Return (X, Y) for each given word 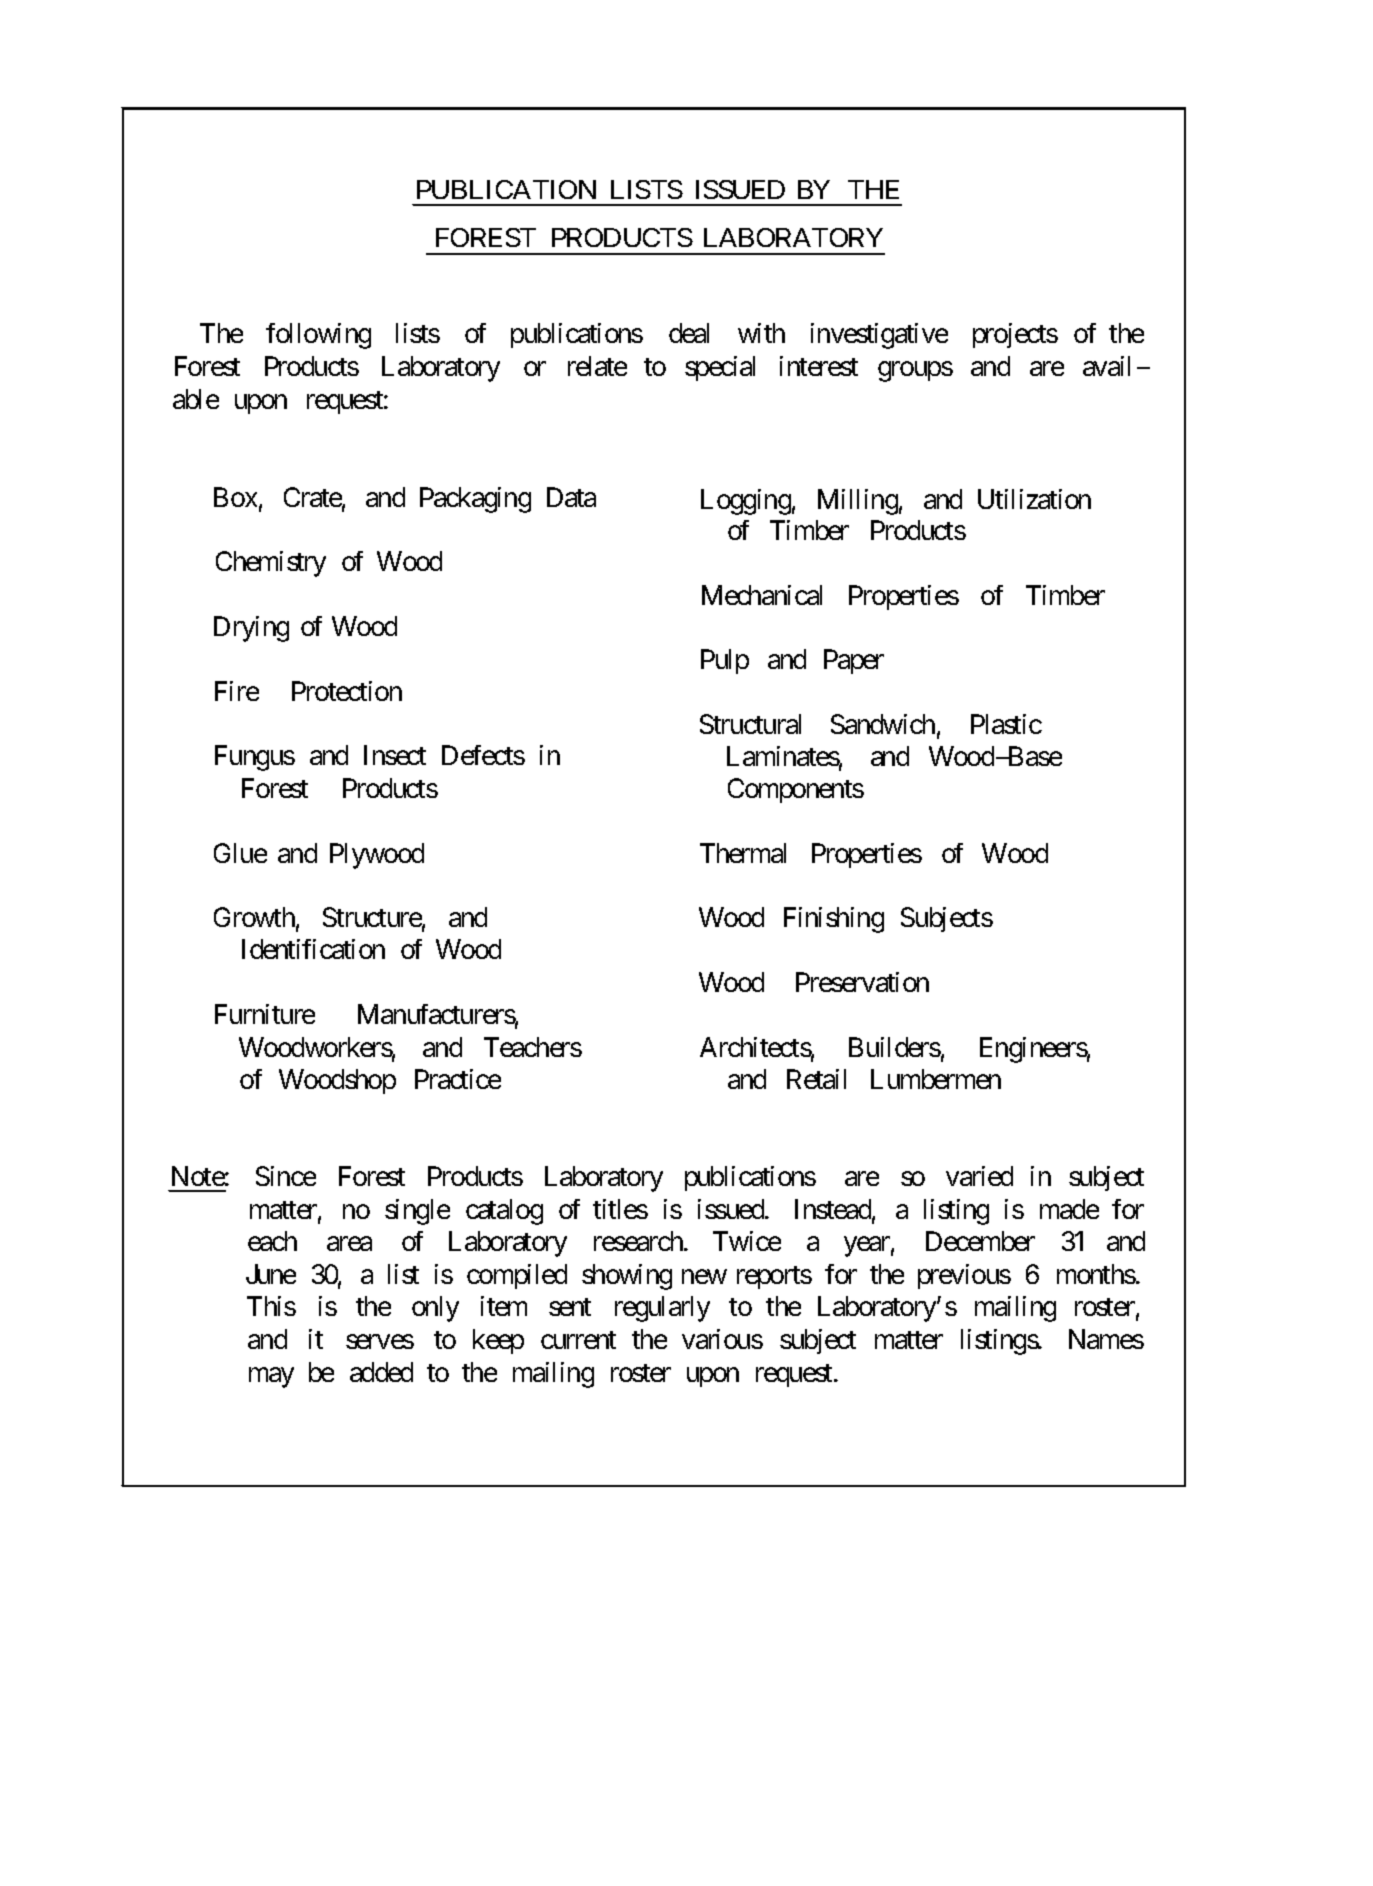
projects (1015, 335)
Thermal (743, 853)
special (720, 368)
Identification (313, 949)
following (318, 336)
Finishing (834, 920)
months (1096, 1274)
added (381, 1372)
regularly (662, 1309)
